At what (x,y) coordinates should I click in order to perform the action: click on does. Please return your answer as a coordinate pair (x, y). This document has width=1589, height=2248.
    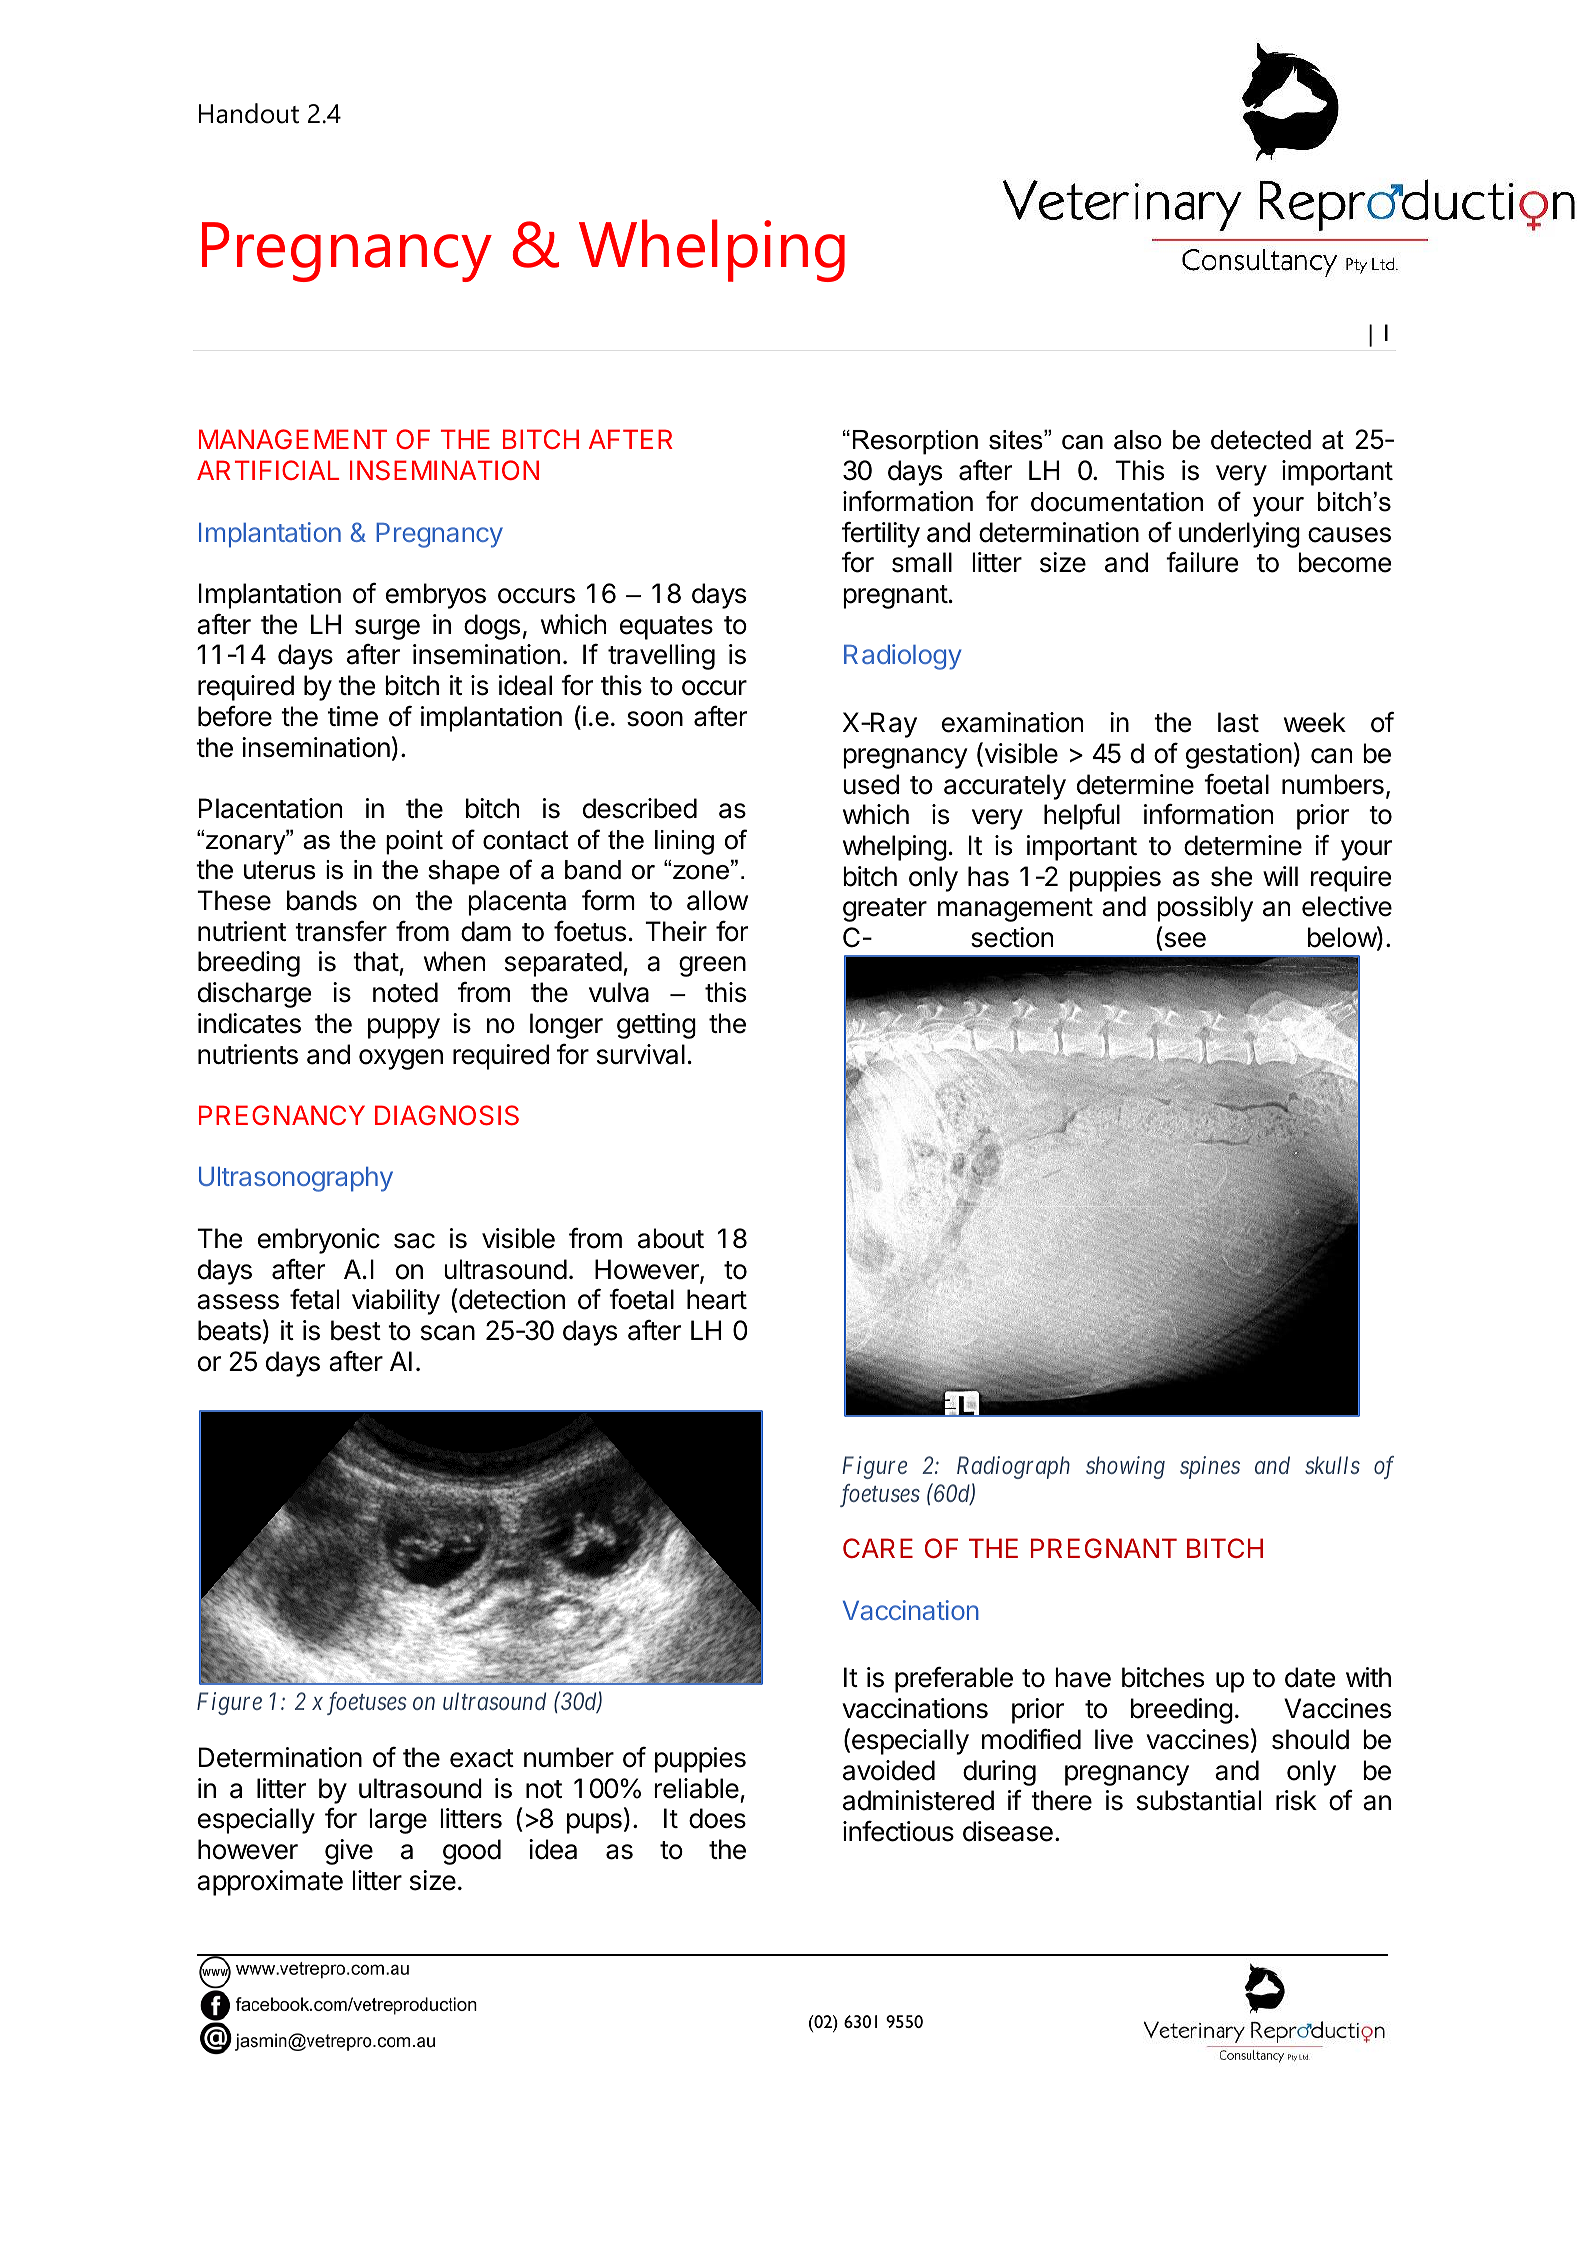
    Looking at the image, I should click on (717, 1818).
